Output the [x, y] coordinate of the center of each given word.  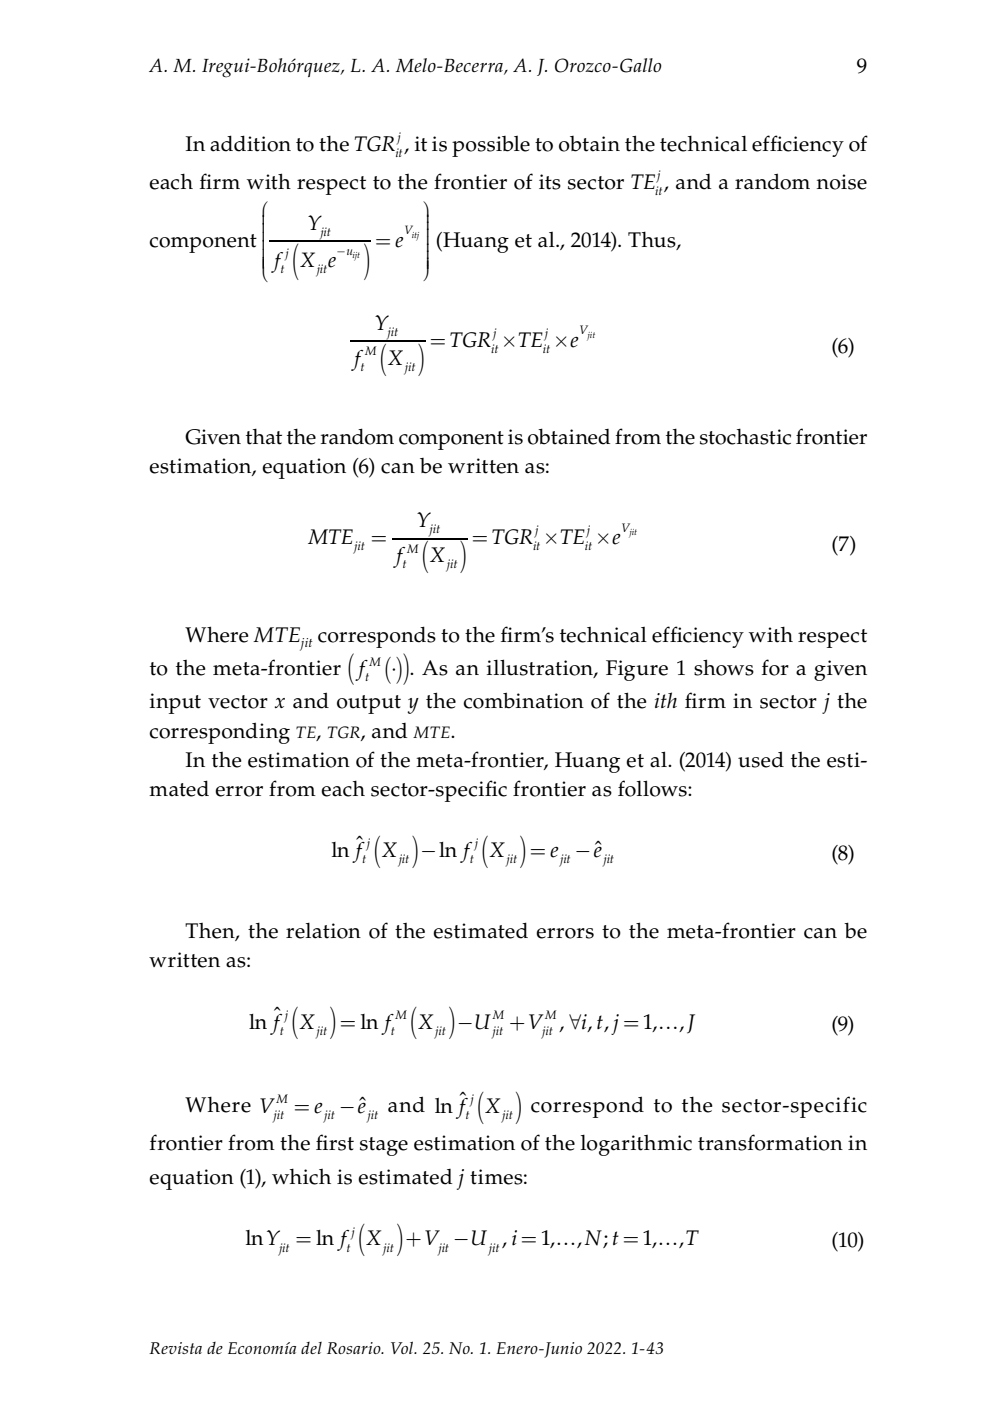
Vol [403, 1347]
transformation [770, 1142]
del [311, 1348]
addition [250, 143]
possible [491, 146]
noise [842, 182]
